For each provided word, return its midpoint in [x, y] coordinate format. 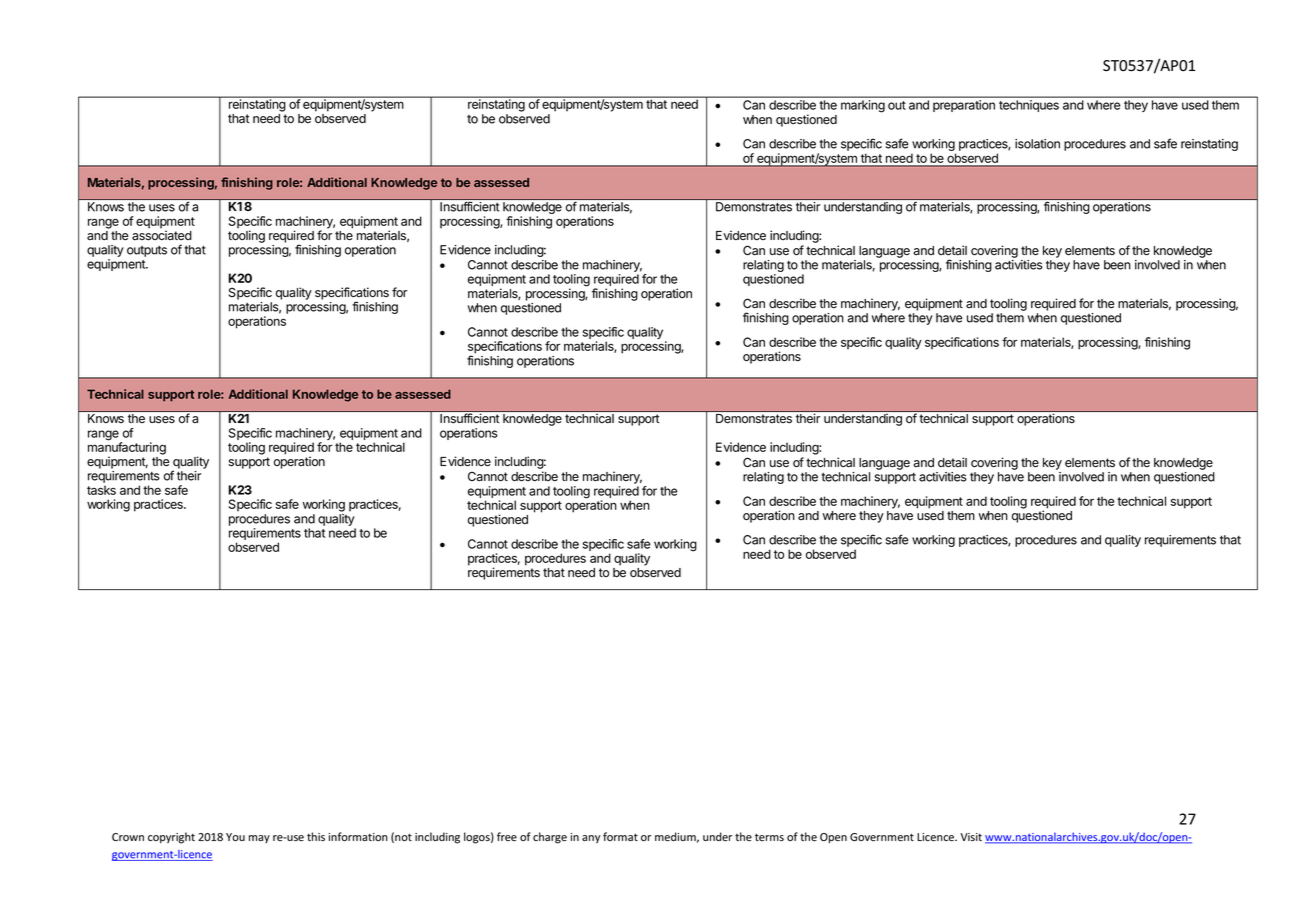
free [507, 836]
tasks [101, 490]
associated [162, 235]
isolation [1037, 144]
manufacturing [127, 448]
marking [863, 106]
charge [550, 838]
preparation [964, 106]
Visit [971, 837]
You [235, 837]
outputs [147, 251]
